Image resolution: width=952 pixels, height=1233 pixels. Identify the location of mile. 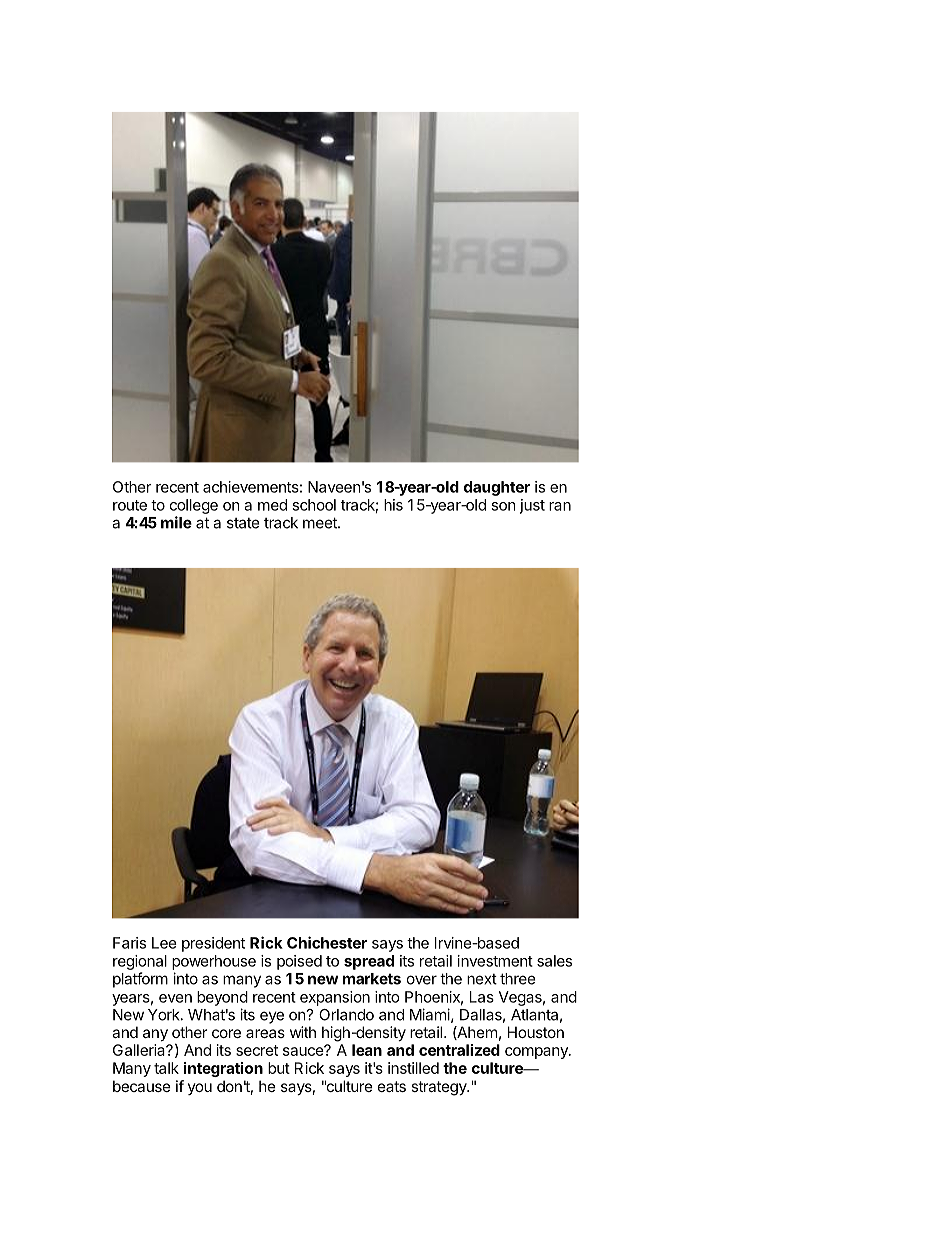
(176, 522).
